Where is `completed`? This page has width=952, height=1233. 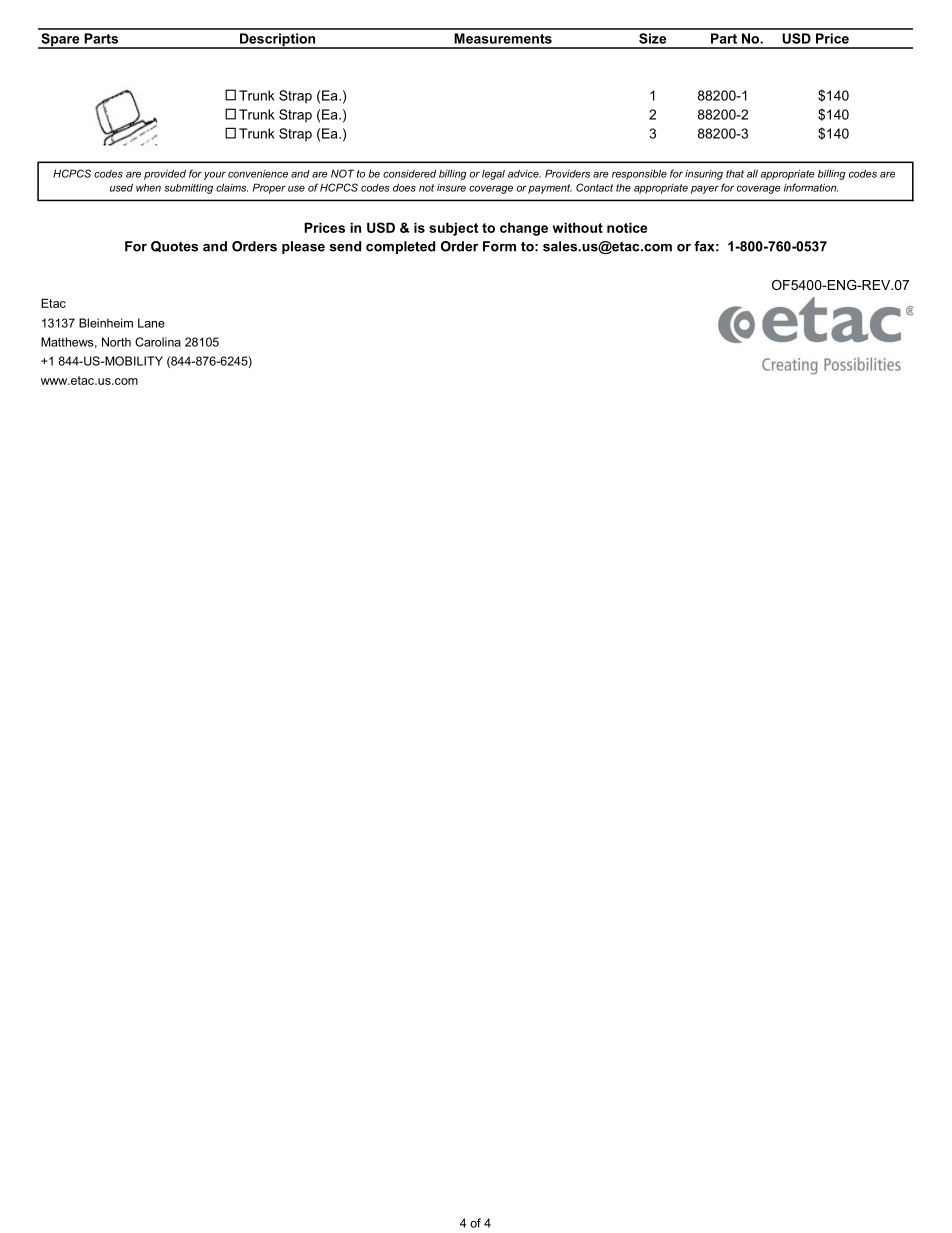 completed is located at coordinates (400, 247).
